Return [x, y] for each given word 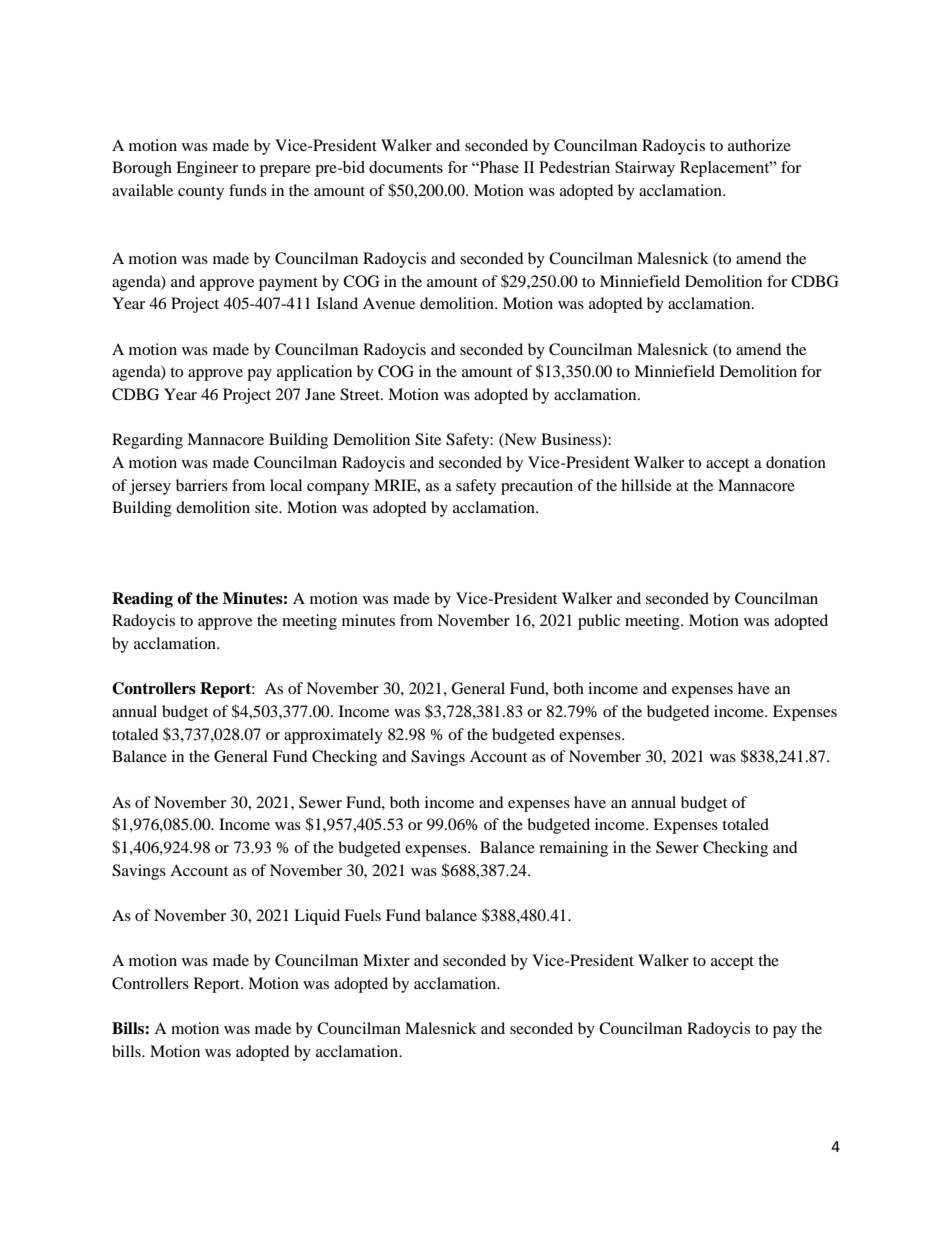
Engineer [207, 169]
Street [361, 394]
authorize [759, 145]
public [599, 622]
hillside [646, 485]
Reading [142, 600]
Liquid [317, 917]
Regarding [147, 441]
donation [796, 462]
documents [406, 167]
